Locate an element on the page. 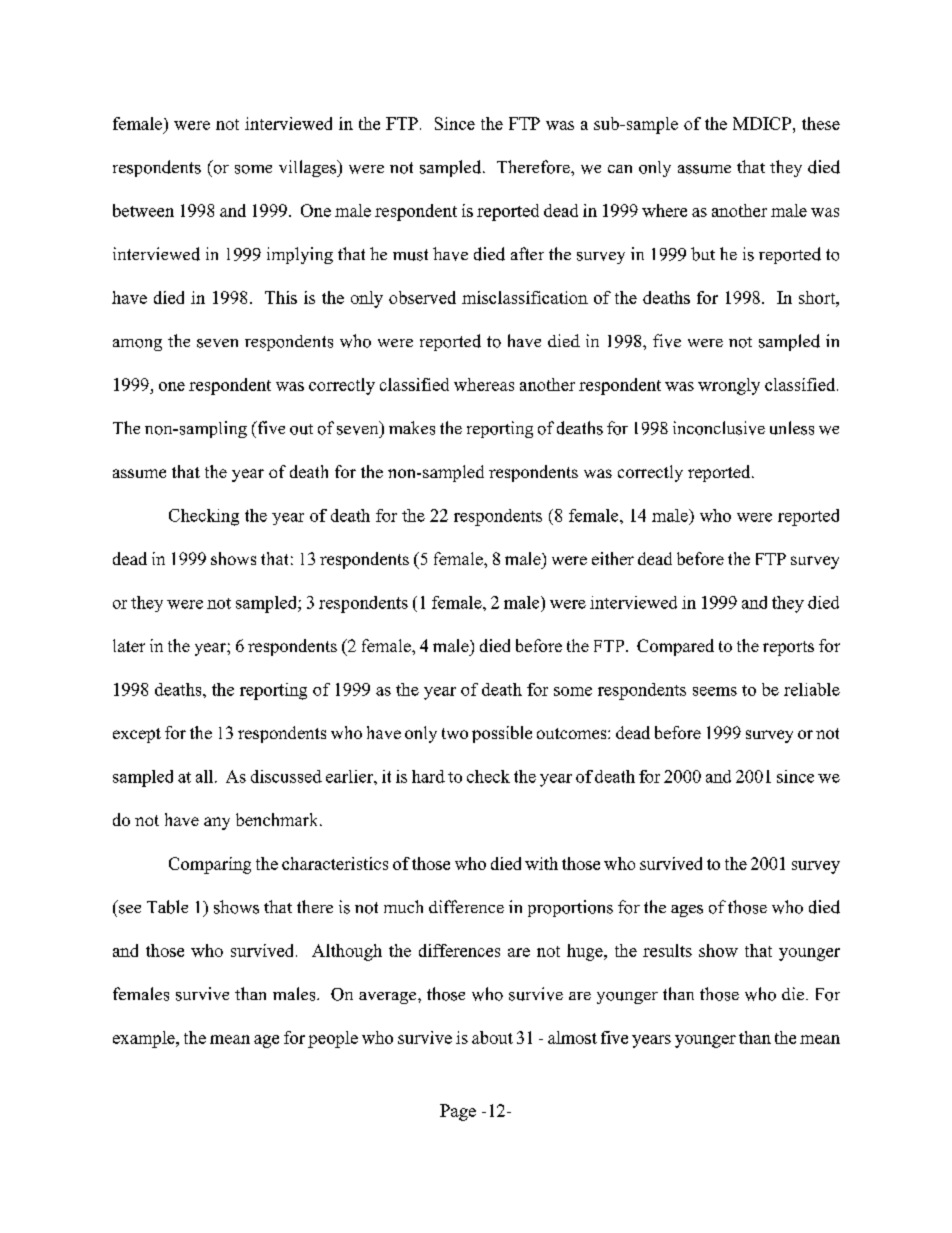  seems is located at coordinates (715, 691).
